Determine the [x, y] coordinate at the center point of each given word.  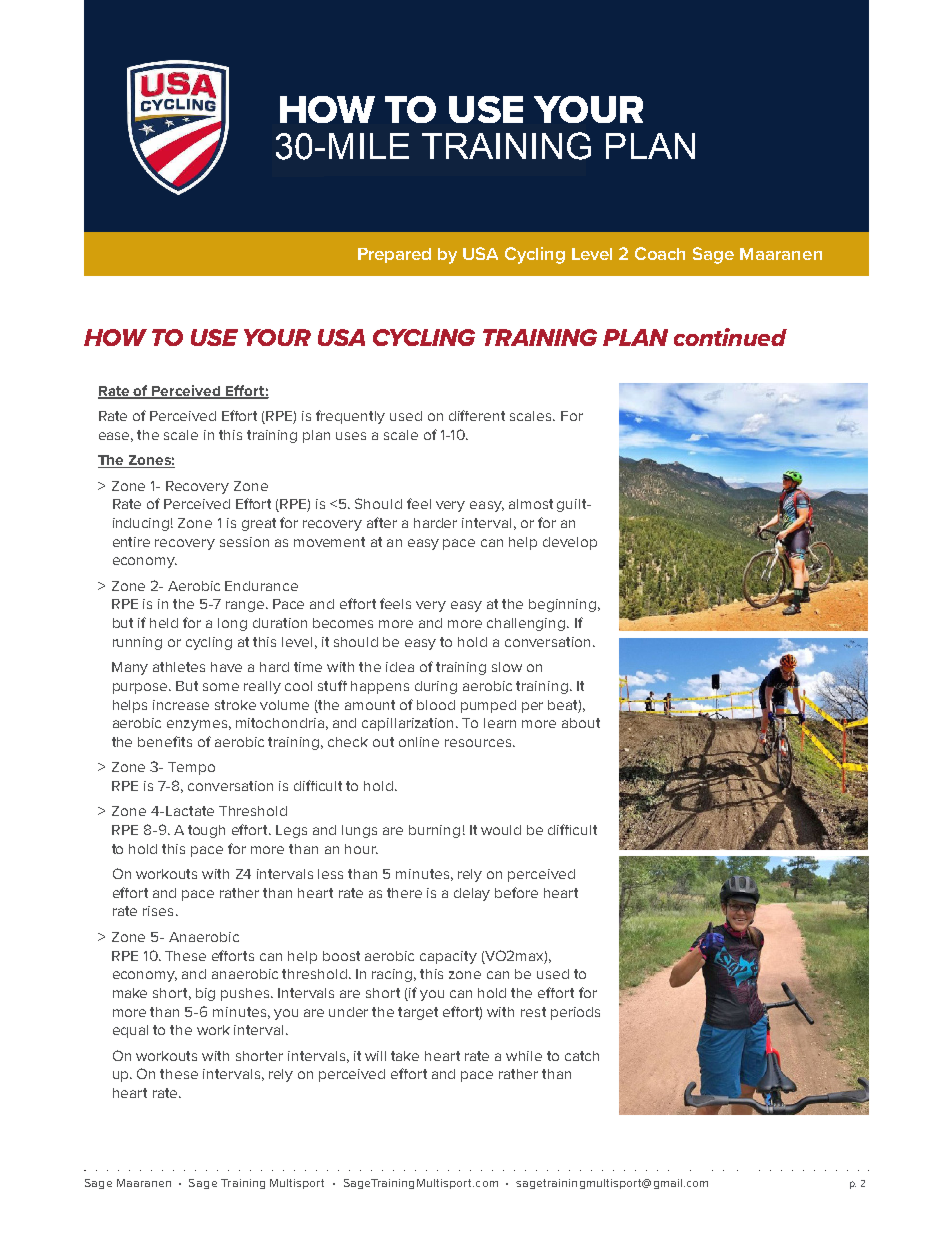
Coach [660, 253]
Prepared [394, 255]
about [581, 723]
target [418, 1013]
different [477, 415]
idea [400, 667]
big [205, 994]
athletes [179, 667]
